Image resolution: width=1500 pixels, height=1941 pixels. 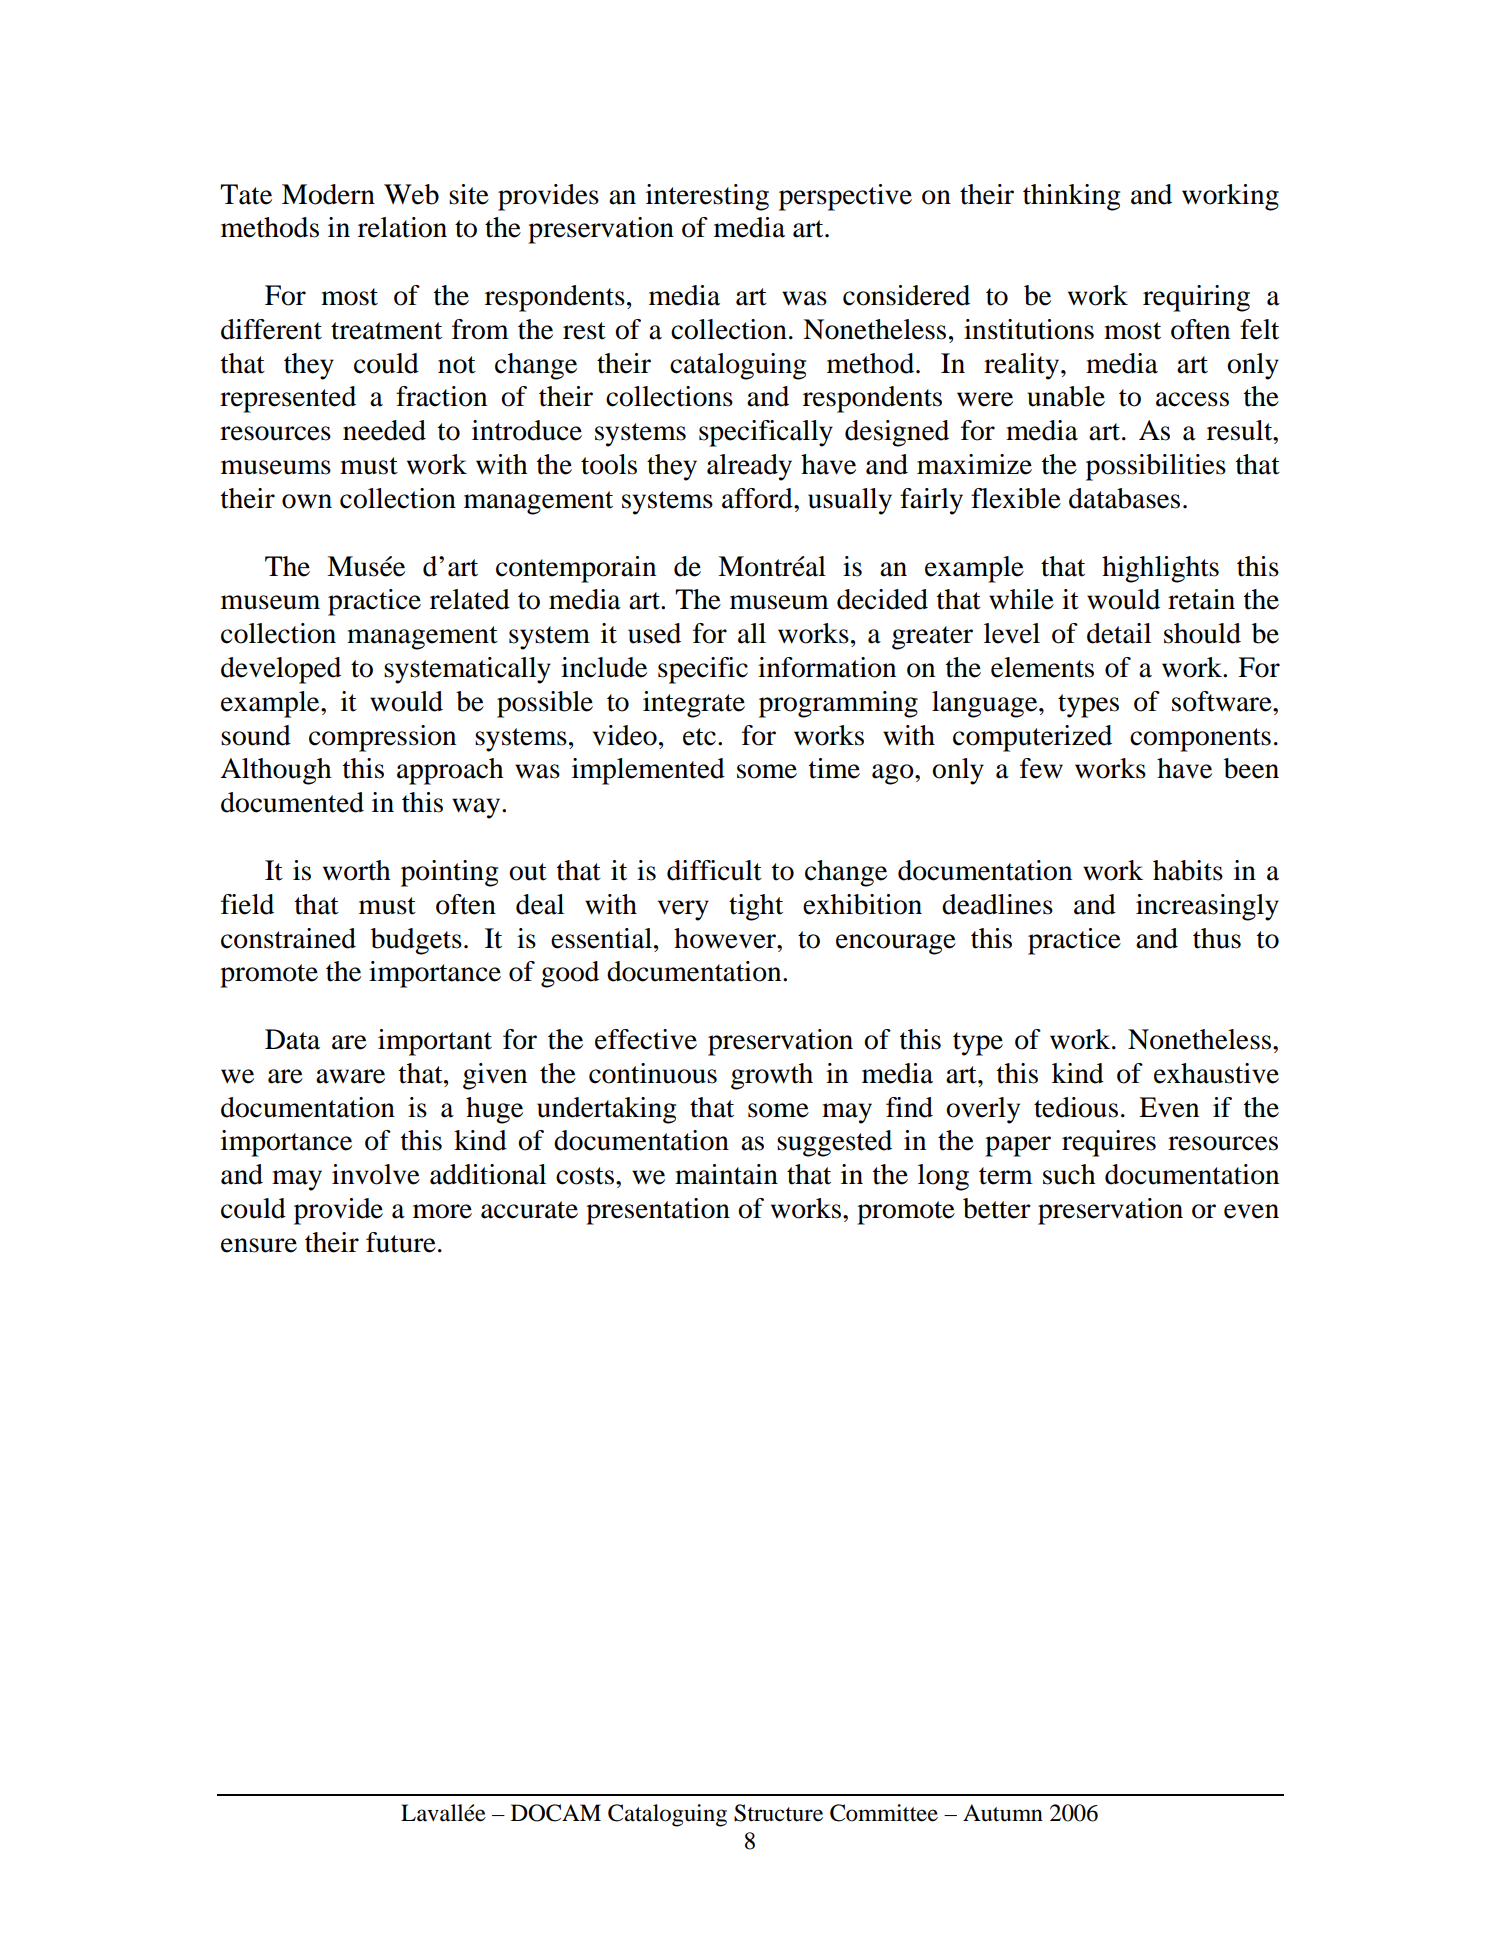 I want to click on components, so click(x=1200, y=740).
